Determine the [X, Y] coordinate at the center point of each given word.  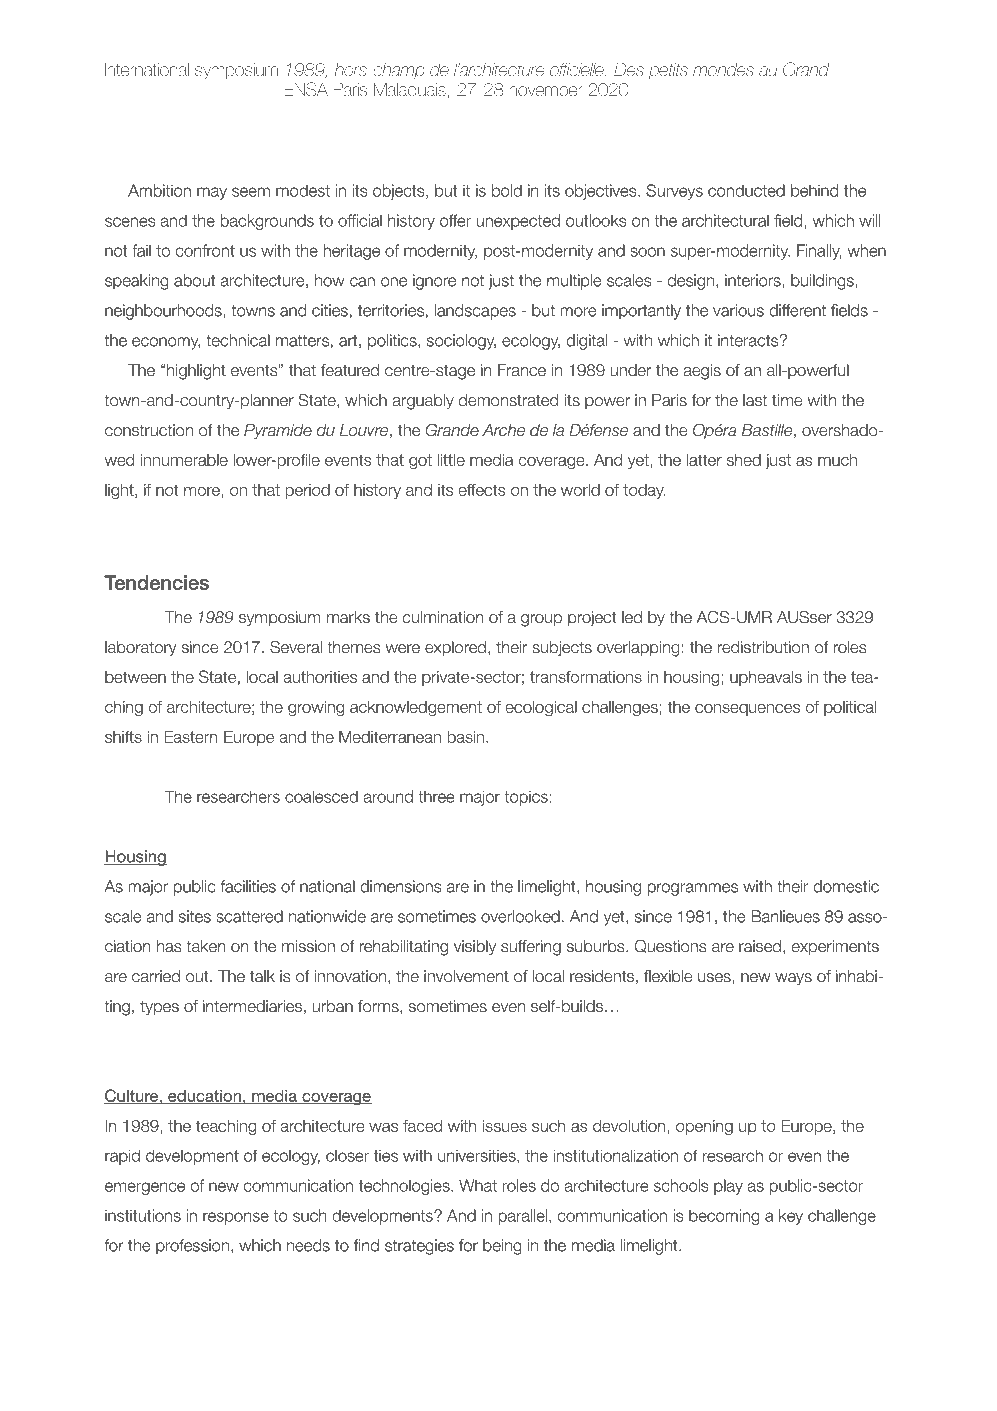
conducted [746, 190]
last [755, 400]
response [236, 1218]
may [212, 193]
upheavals [766, 678]
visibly [475, 947]
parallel [522, 1217]
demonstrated [508, 400]
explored [455, 648]
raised [760, 946]
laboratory [141, 648]
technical [238, 340]
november [546, 89]
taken [206, 946]
